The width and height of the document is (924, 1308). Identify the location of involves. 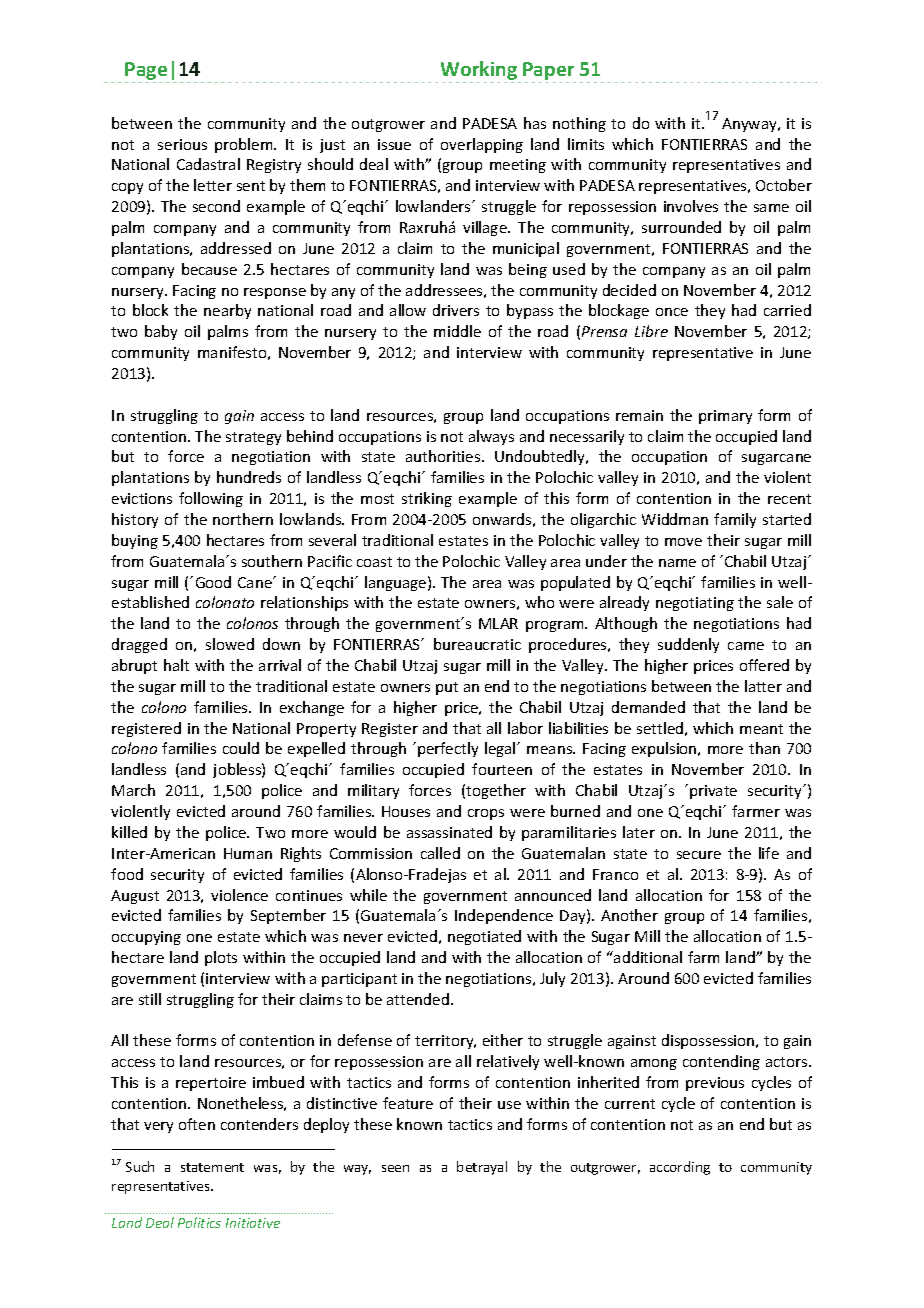
(691, 206).
